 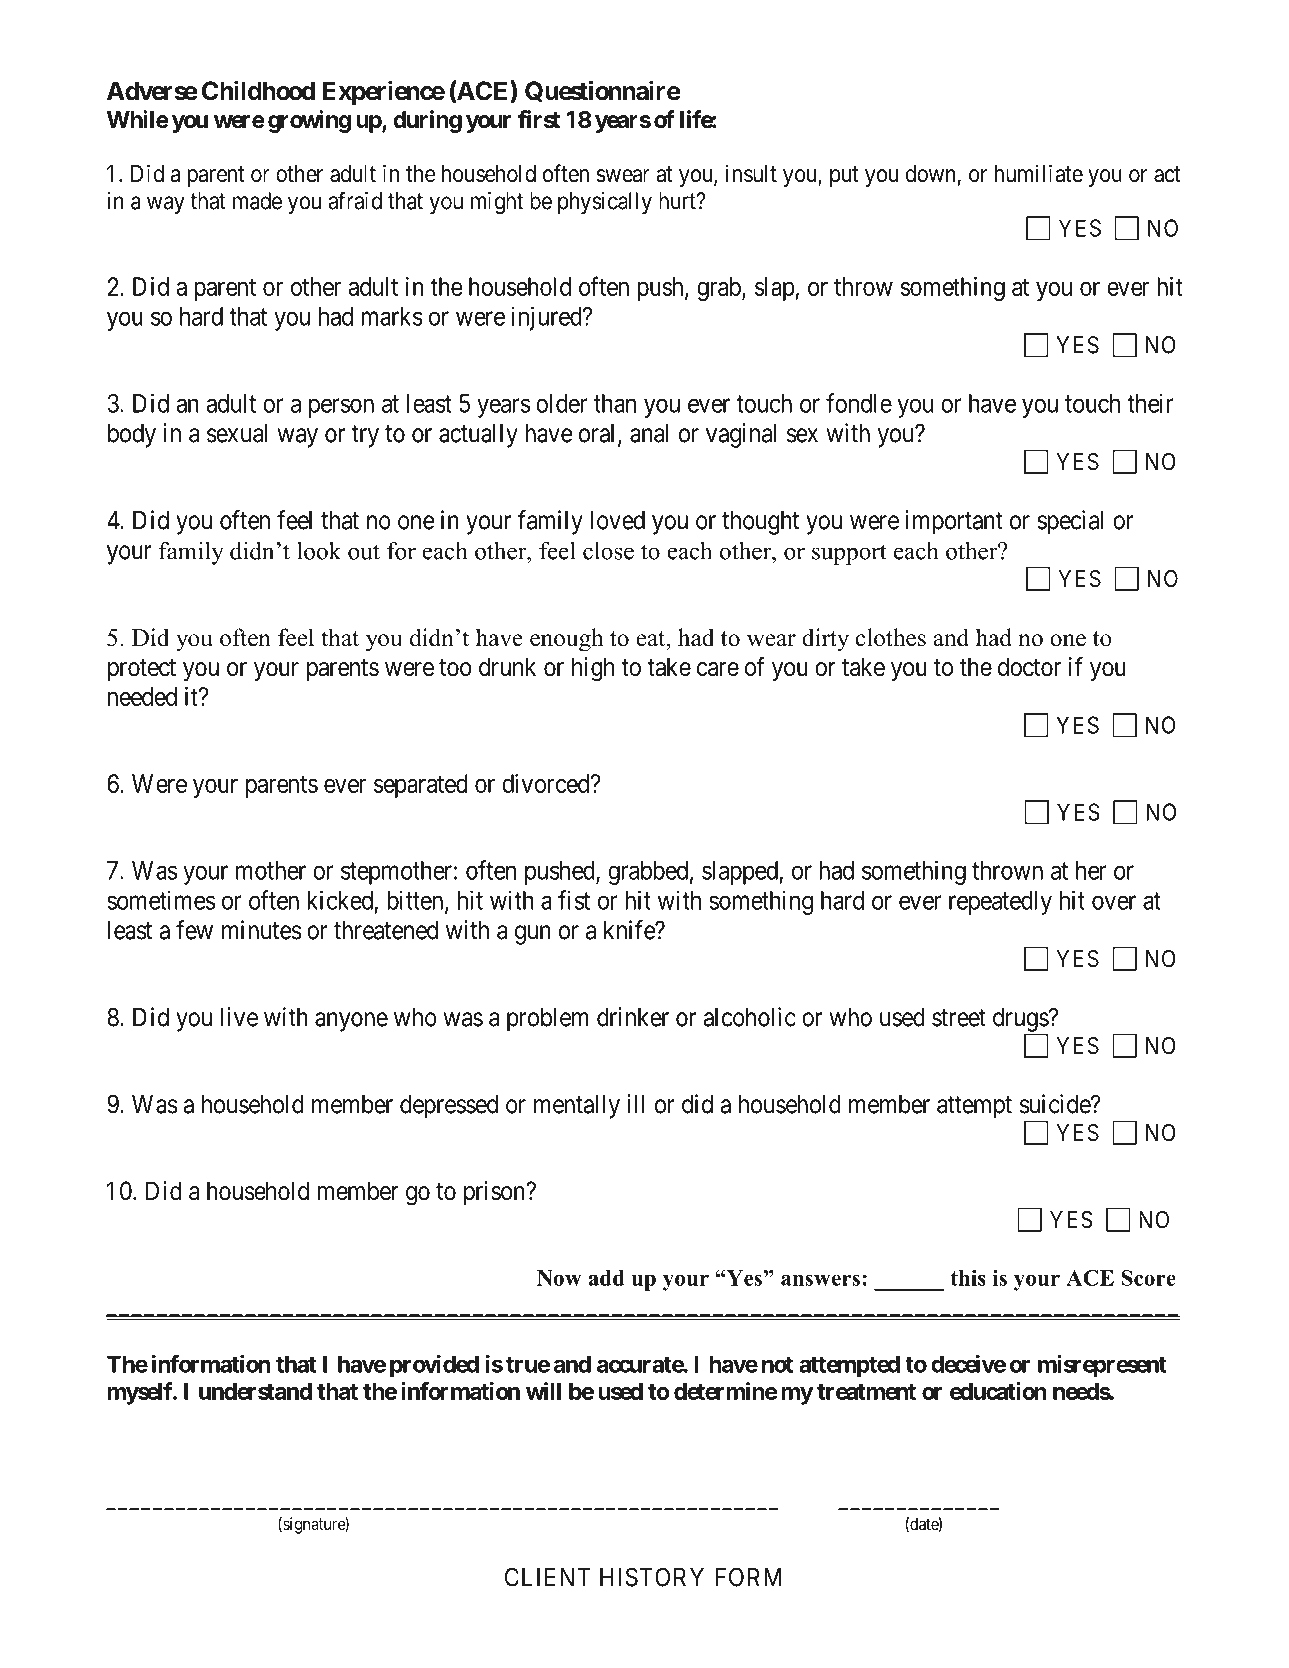 I want to click on humiliate, so click(x=1039, y=173).
